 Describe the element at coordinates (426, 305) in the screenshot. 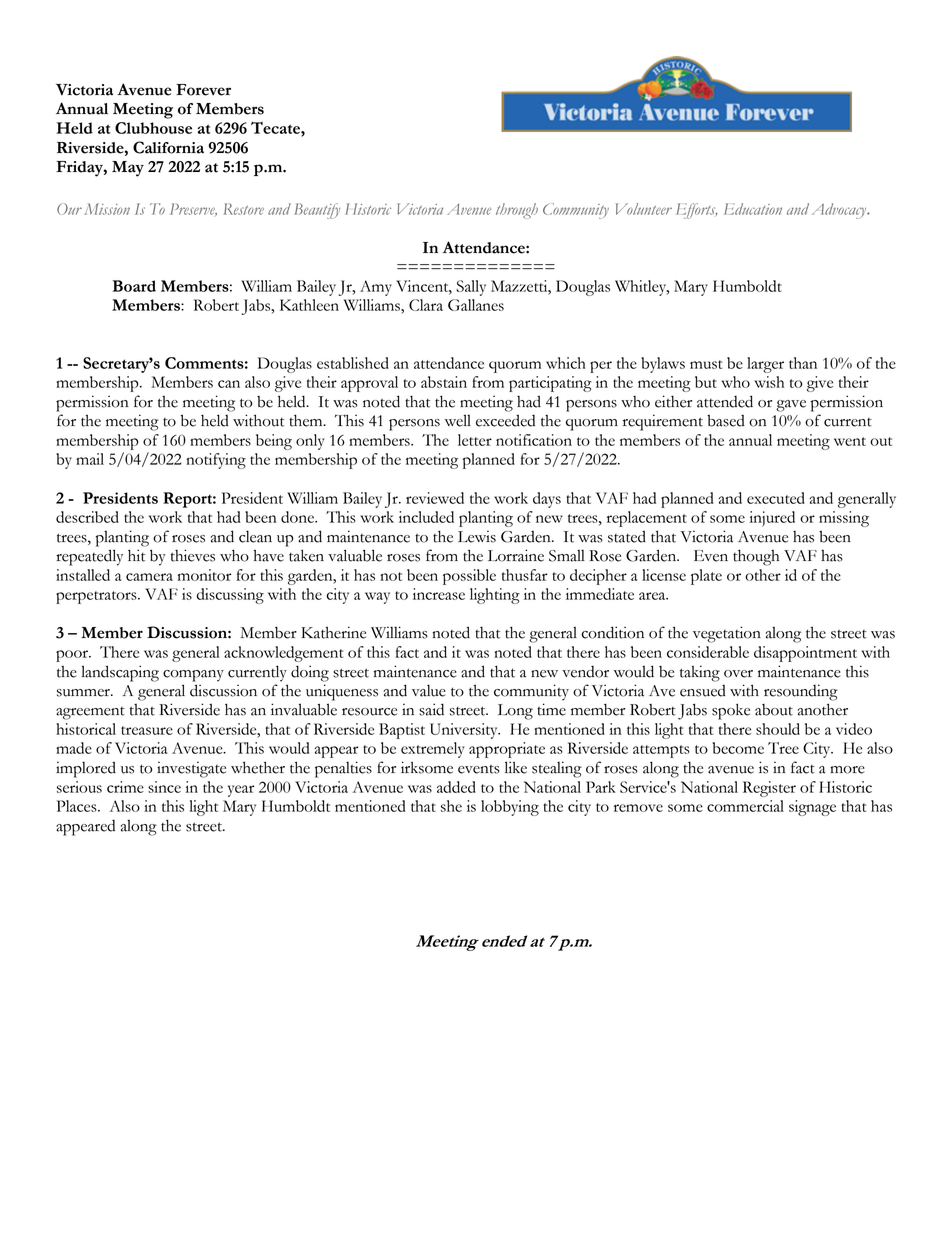

I see `Clara` at that location.
